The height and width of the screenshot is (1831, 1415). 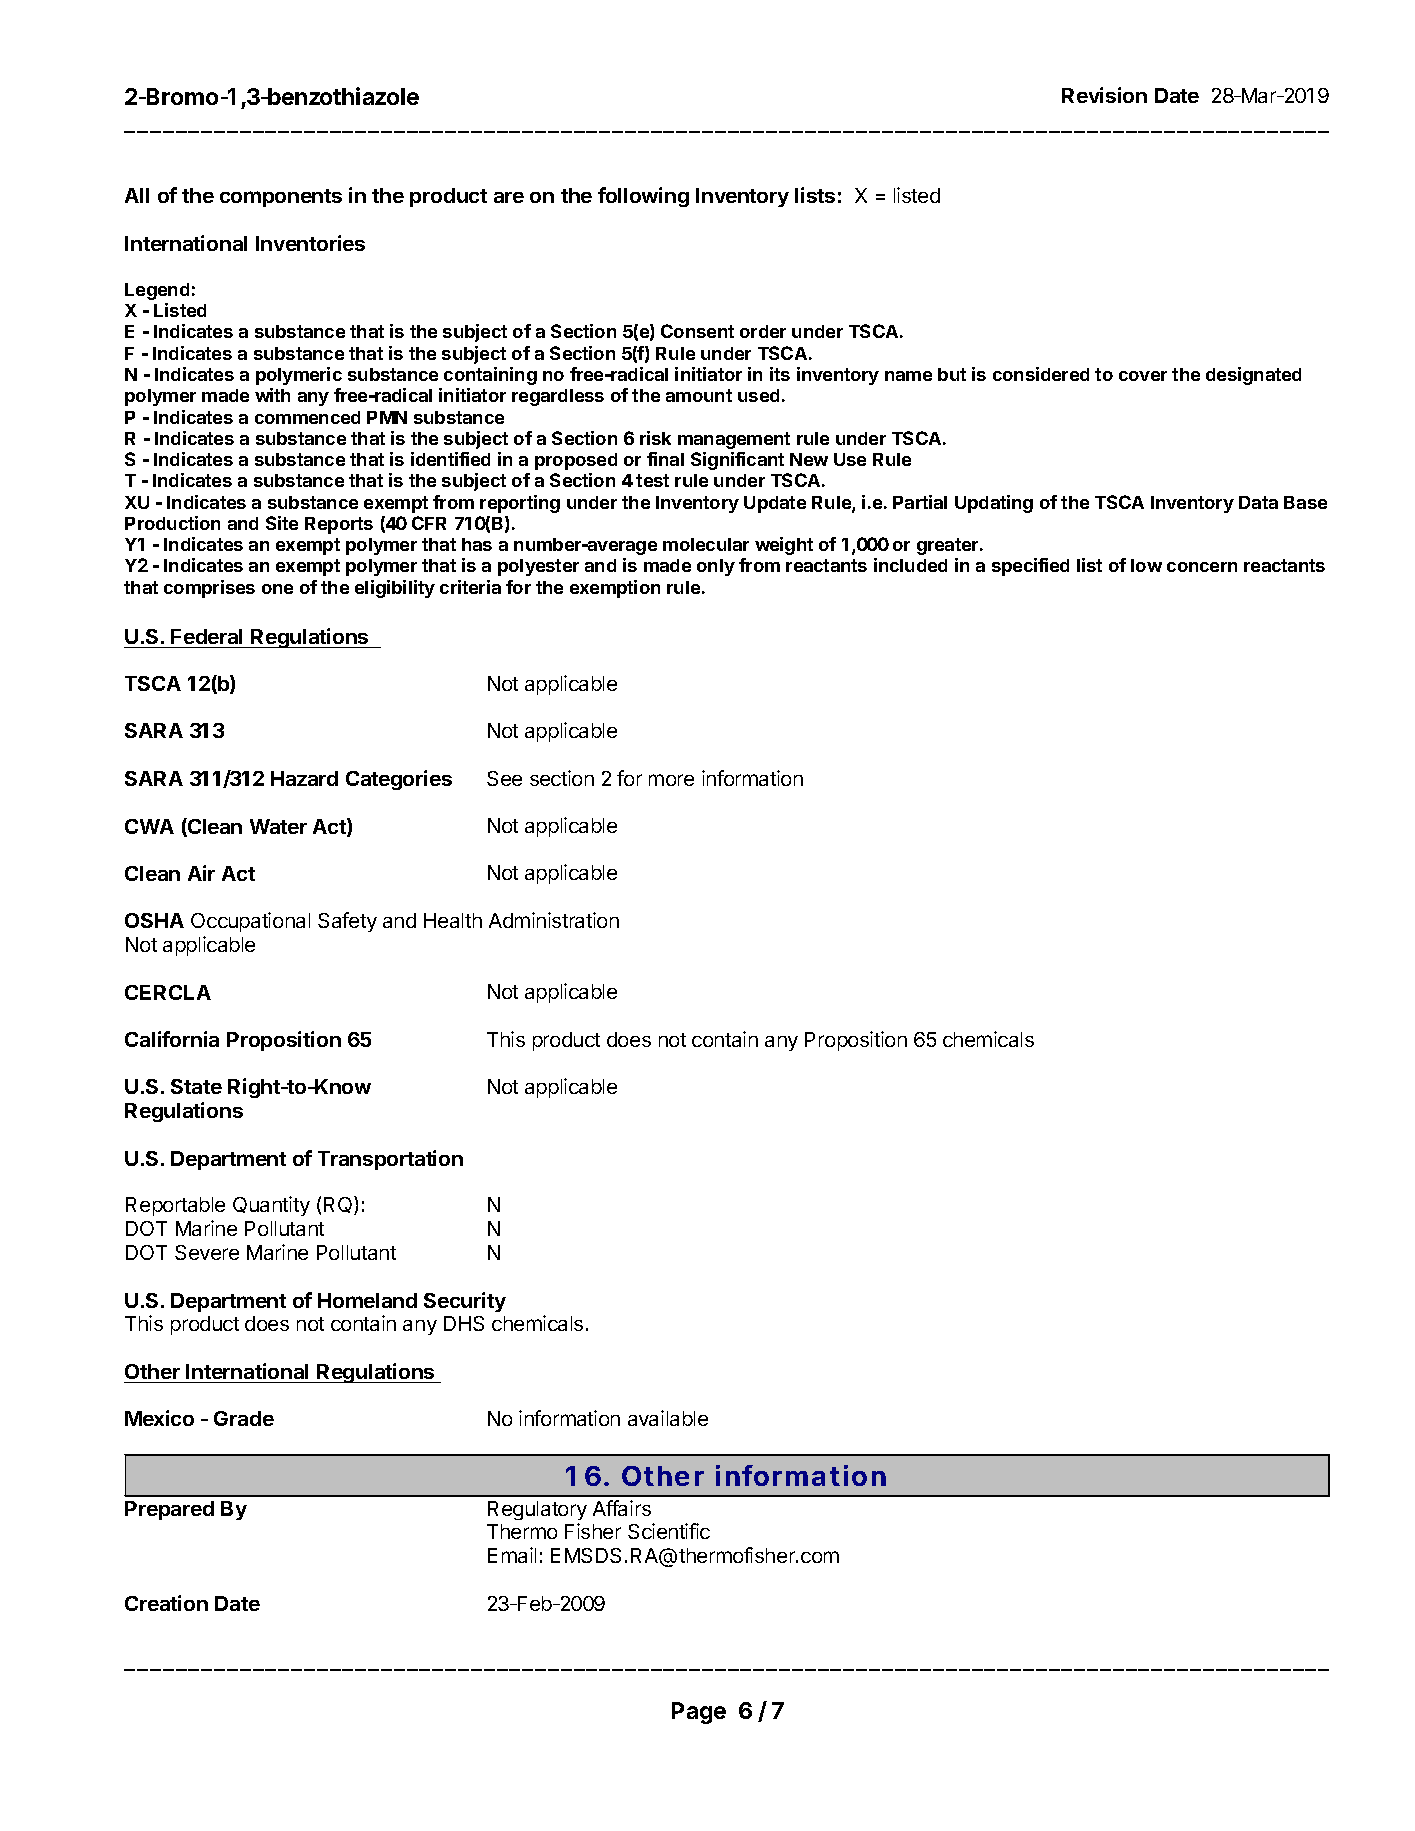 I want to click on Creation, so click(x=166, y=1603).
